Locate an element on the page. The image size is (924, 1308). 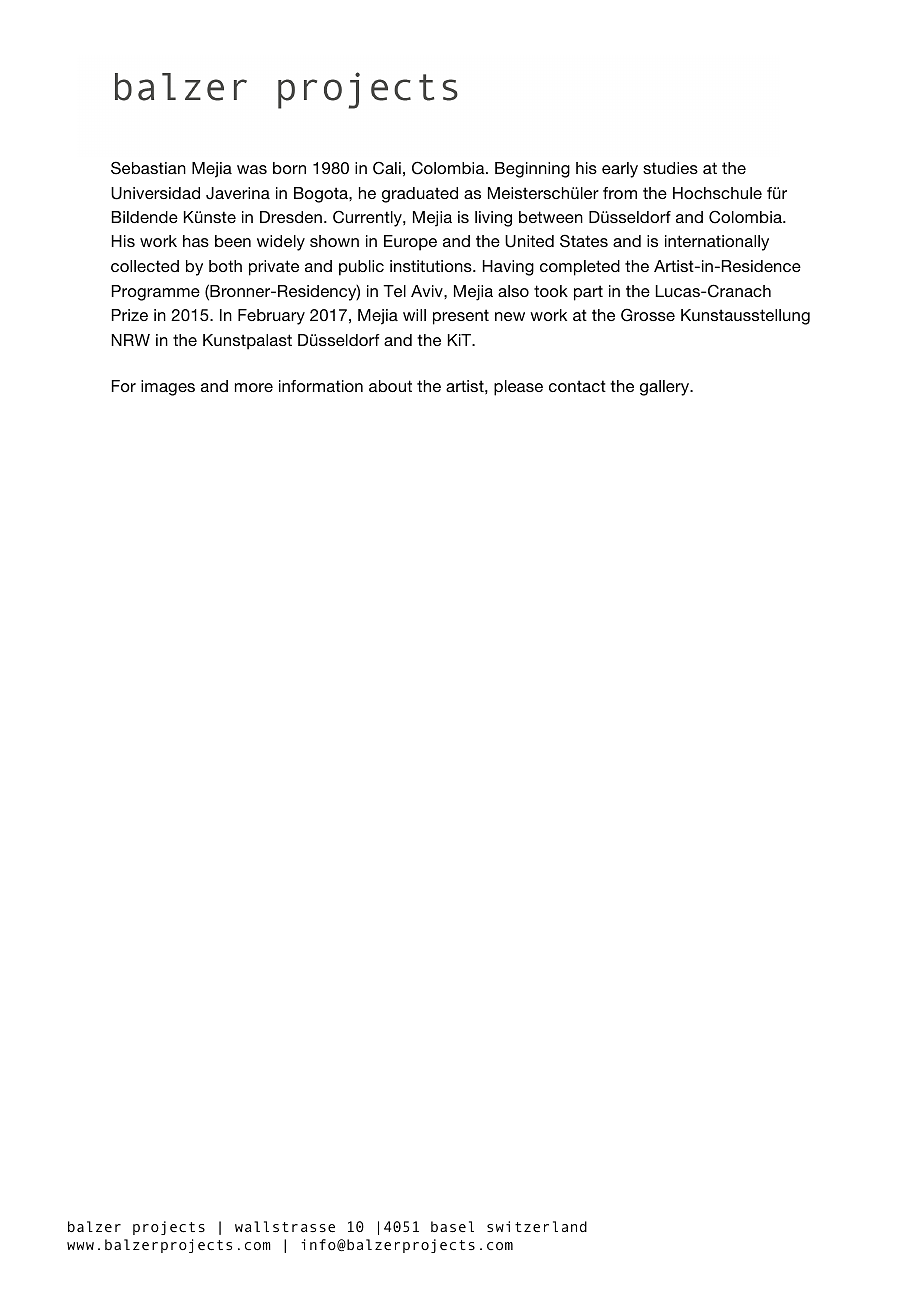
switzerland is located at coordinates (537, 1226).
